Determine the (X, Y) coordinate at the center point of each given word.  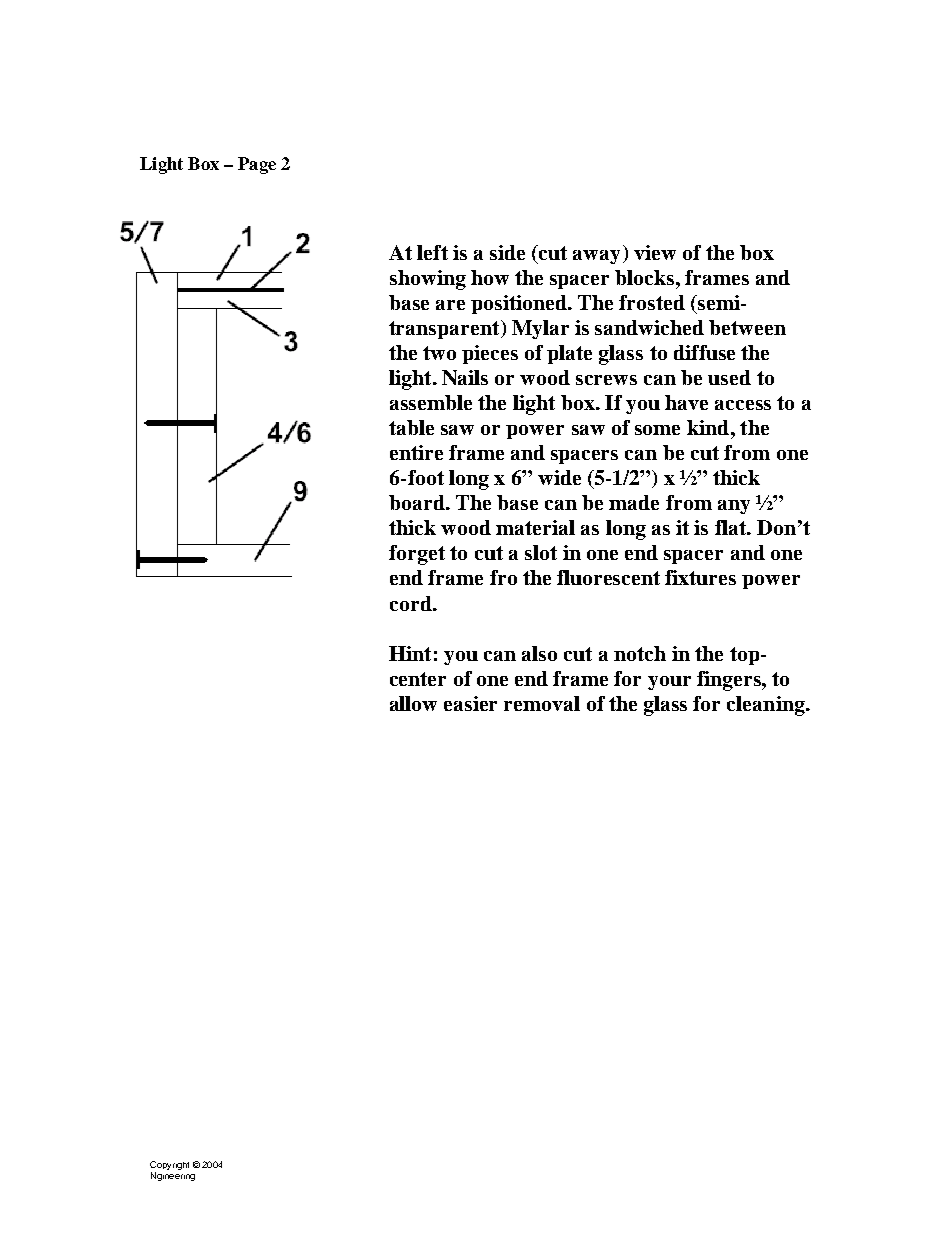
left (432, 252)
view (655, 252)
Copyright (169, 1167)
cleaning (767, 706)
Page (257, 165)
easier (470, 703)
